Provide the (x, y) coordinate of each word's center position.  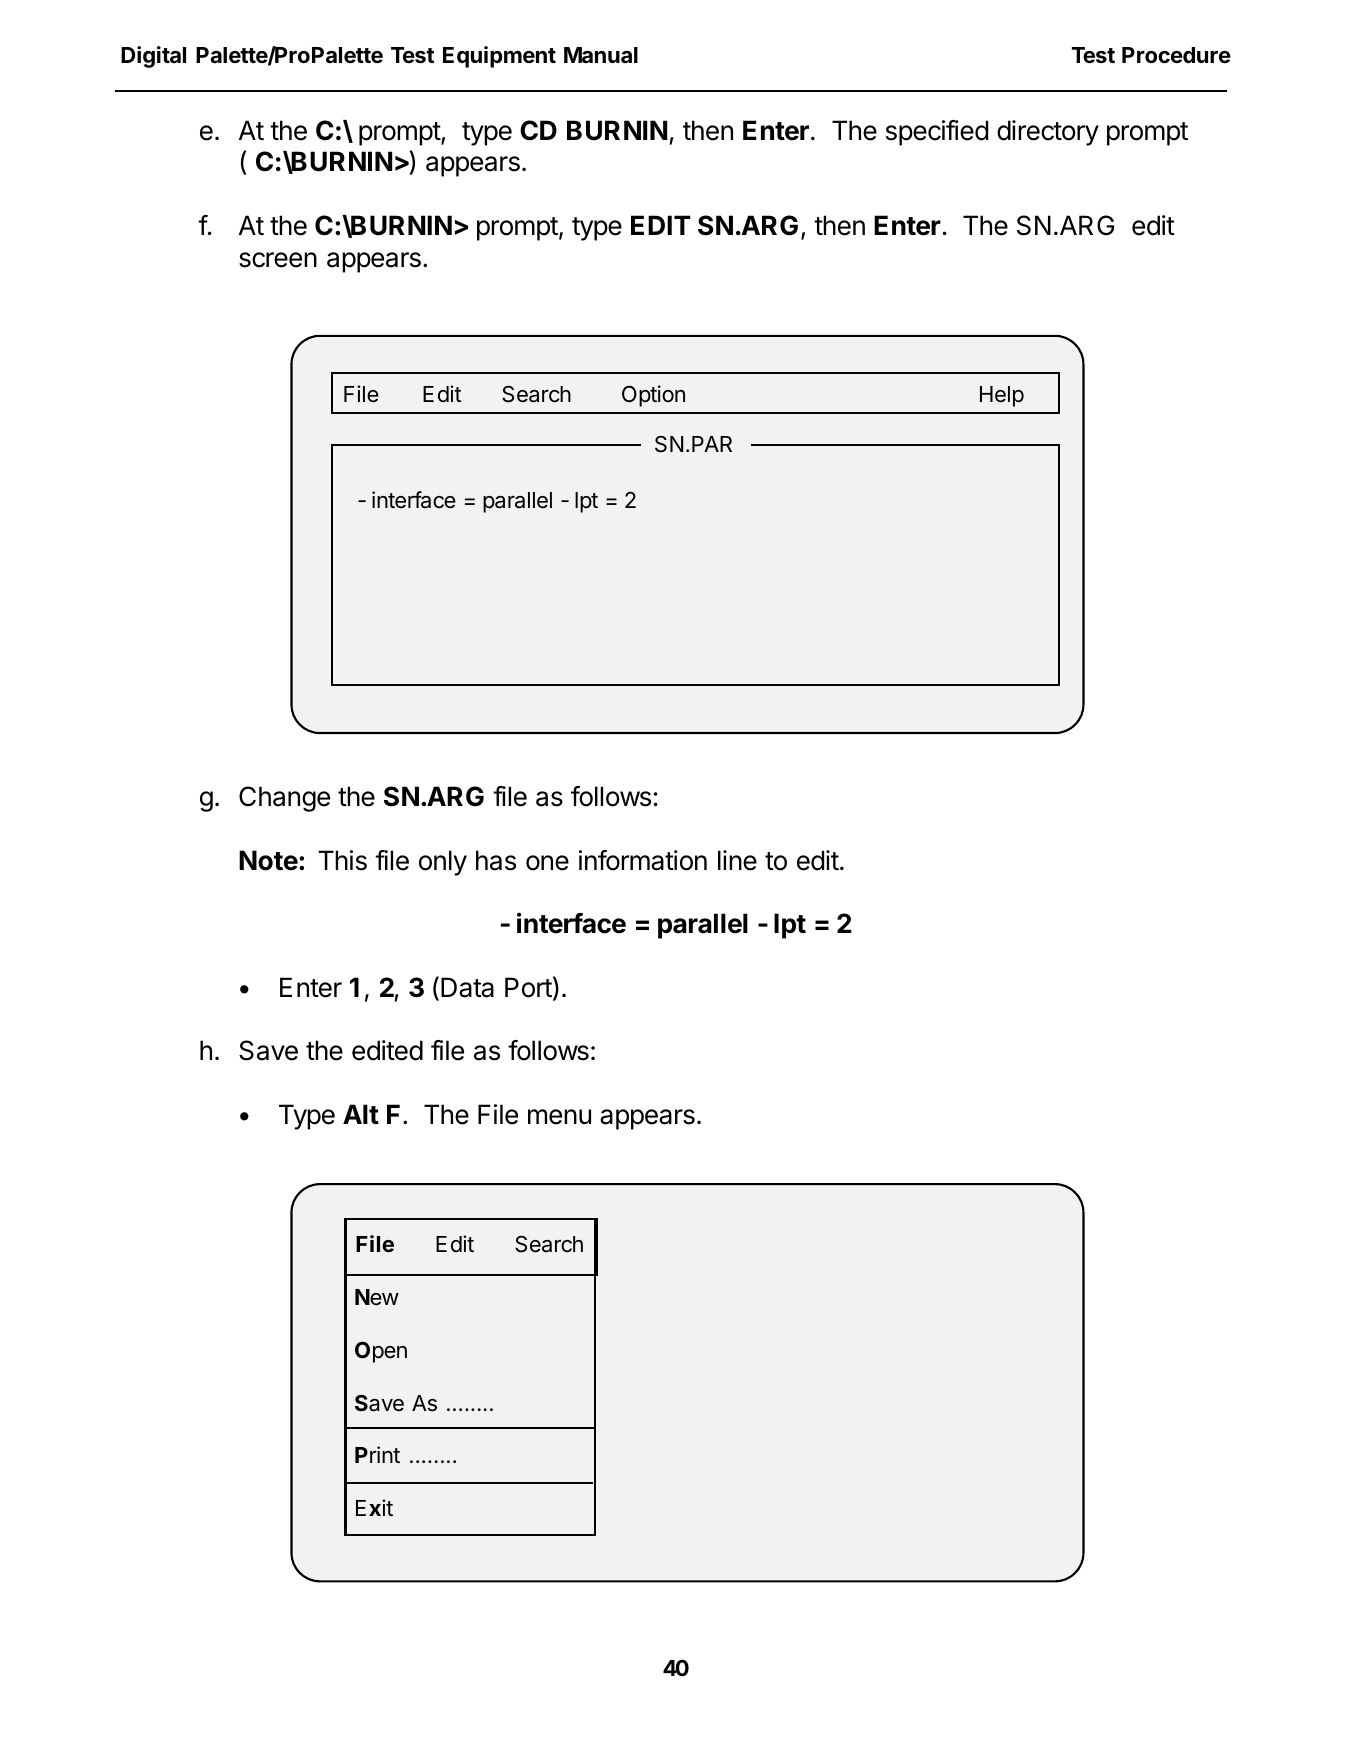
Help (1002, 396)
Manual (601, 55)
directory (1048, 133)
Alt (361, 1114)
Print (377, 1454)
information (643, 860)
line (737, 860)
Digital (153, 57)
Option (653, 396)
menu (559, 1117)
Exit (374, 1507)
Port (528, 987)
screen (278, 260)
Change (284, 799)
